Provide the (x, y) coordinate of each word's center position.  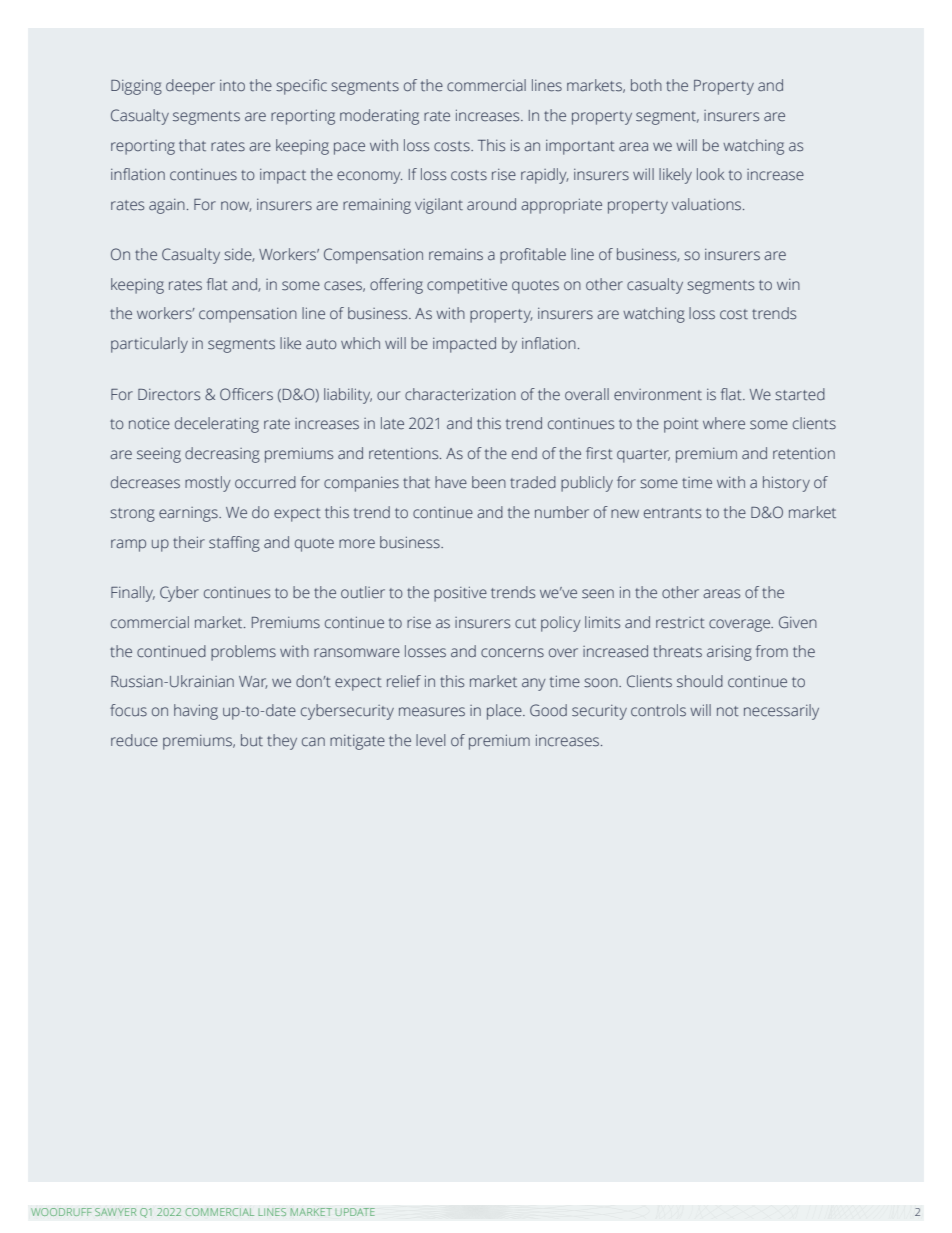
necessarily (781, 712)
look (711, 174)
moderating (379, 117)
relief (404, 681)
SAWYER (115, 1212)
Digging (136, 87)
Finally (133, 594)
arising (729, 653)
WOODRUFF (61, 1212)
